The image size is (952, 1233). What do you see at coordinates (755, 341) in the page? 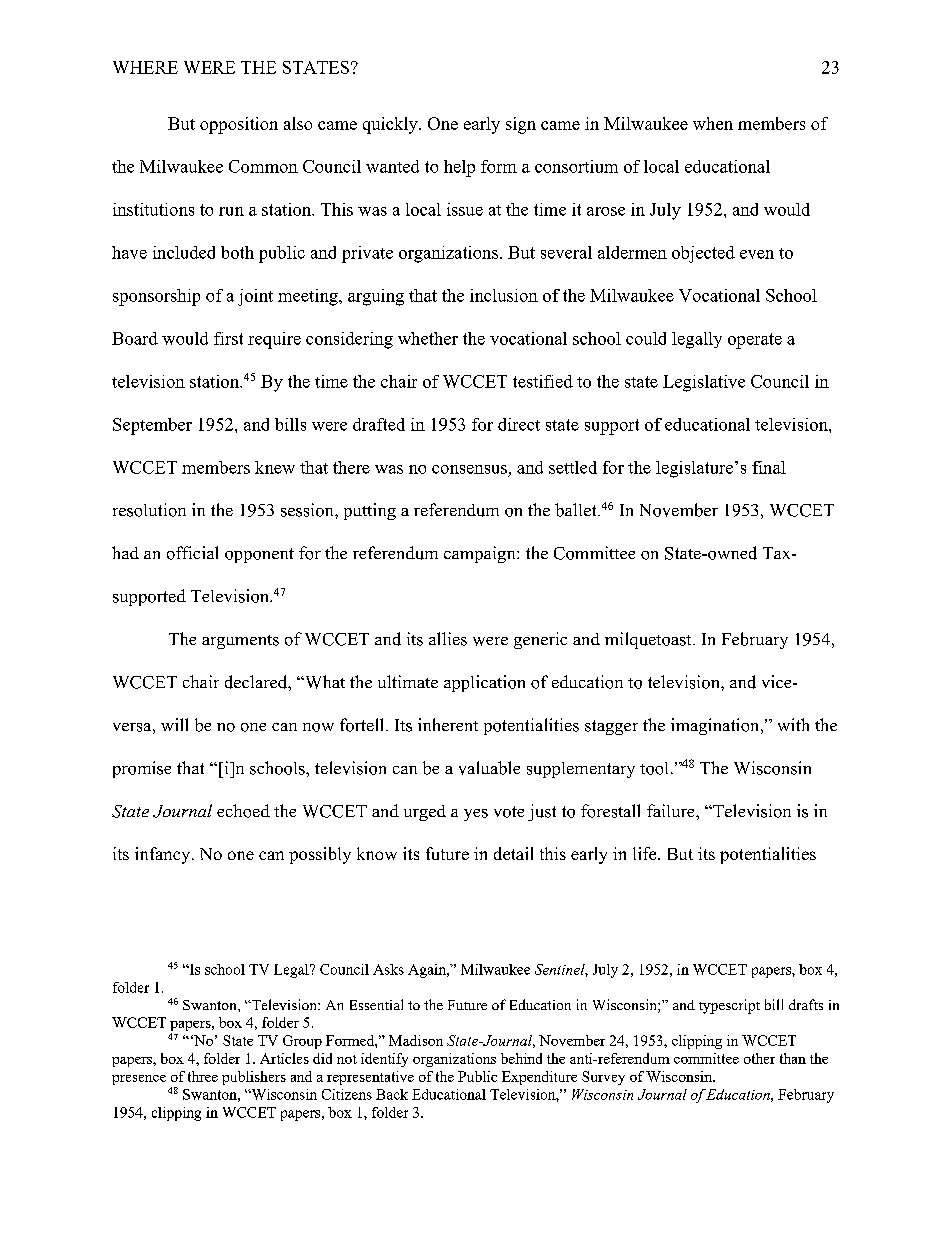
I see `operate` at bounding box center [755, 341].
